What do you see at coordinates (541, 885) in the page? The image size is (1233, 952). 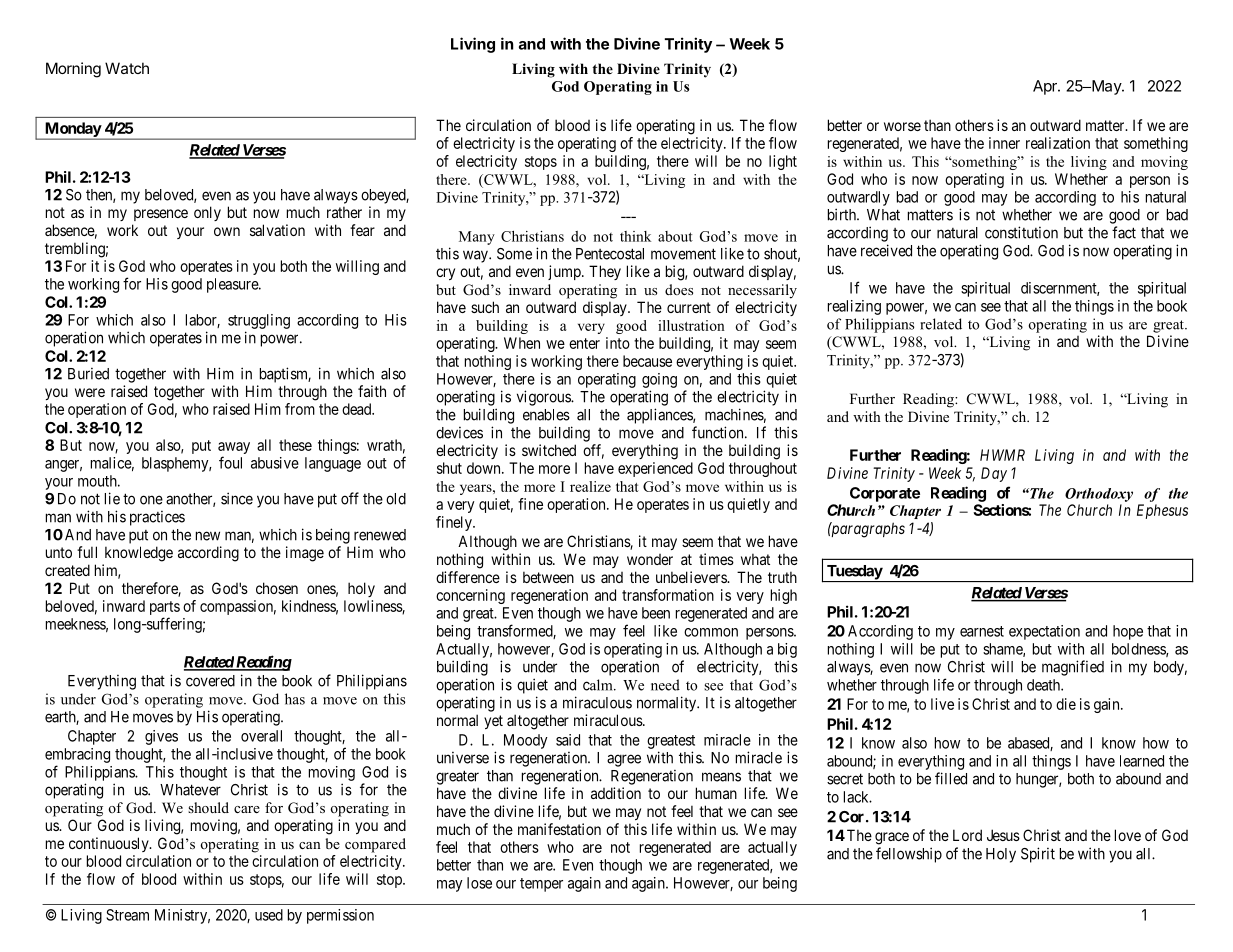 I see `temper` at bounding box center [541, 885].
